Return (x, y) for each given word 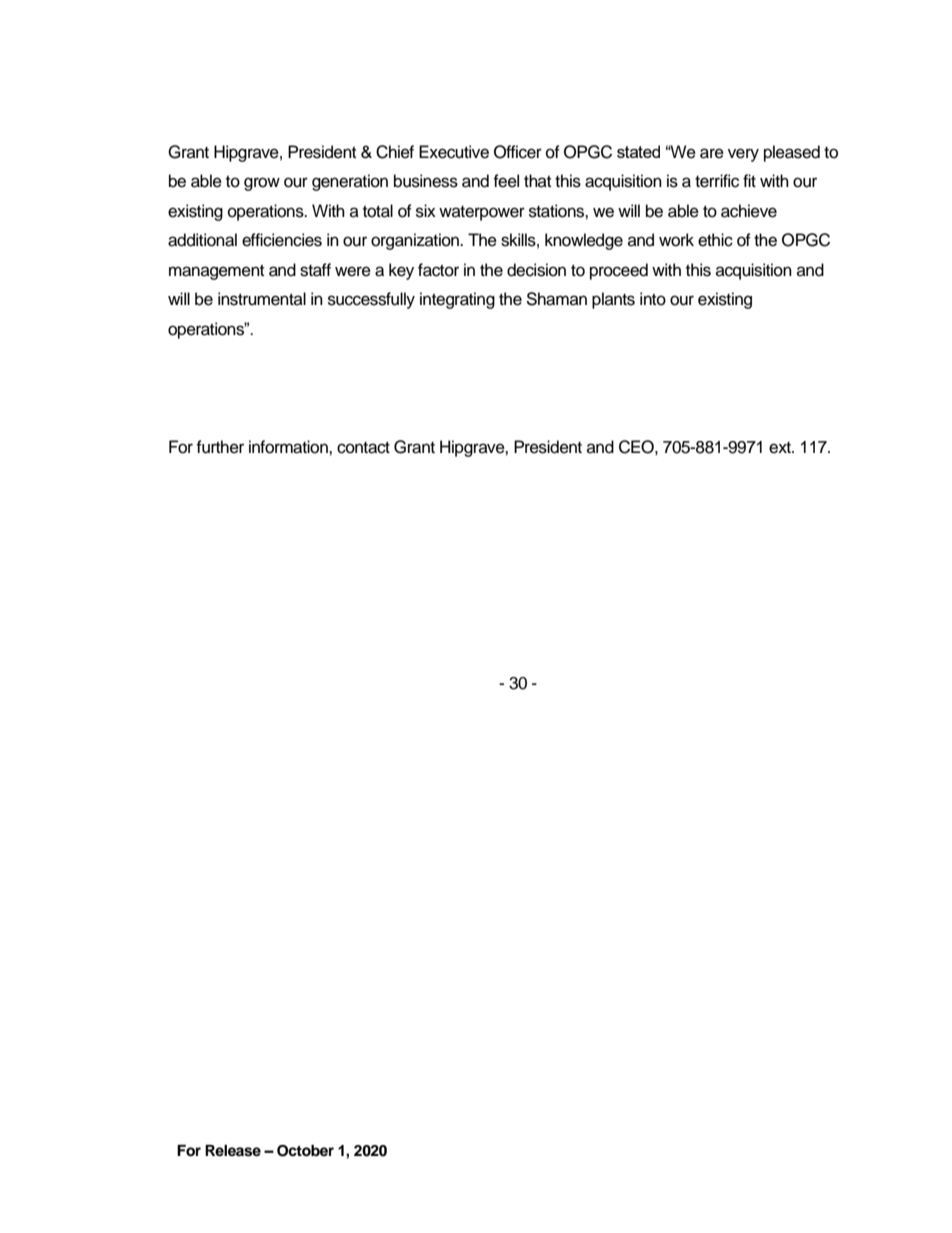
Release (233, 1151)
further (220, 447)
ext (781, 448)
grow (262, 184)
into (653, 299)
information (289, 447)
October (305, 1151)
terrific (717, 181)
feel (506, 181)
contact (363, 448)
